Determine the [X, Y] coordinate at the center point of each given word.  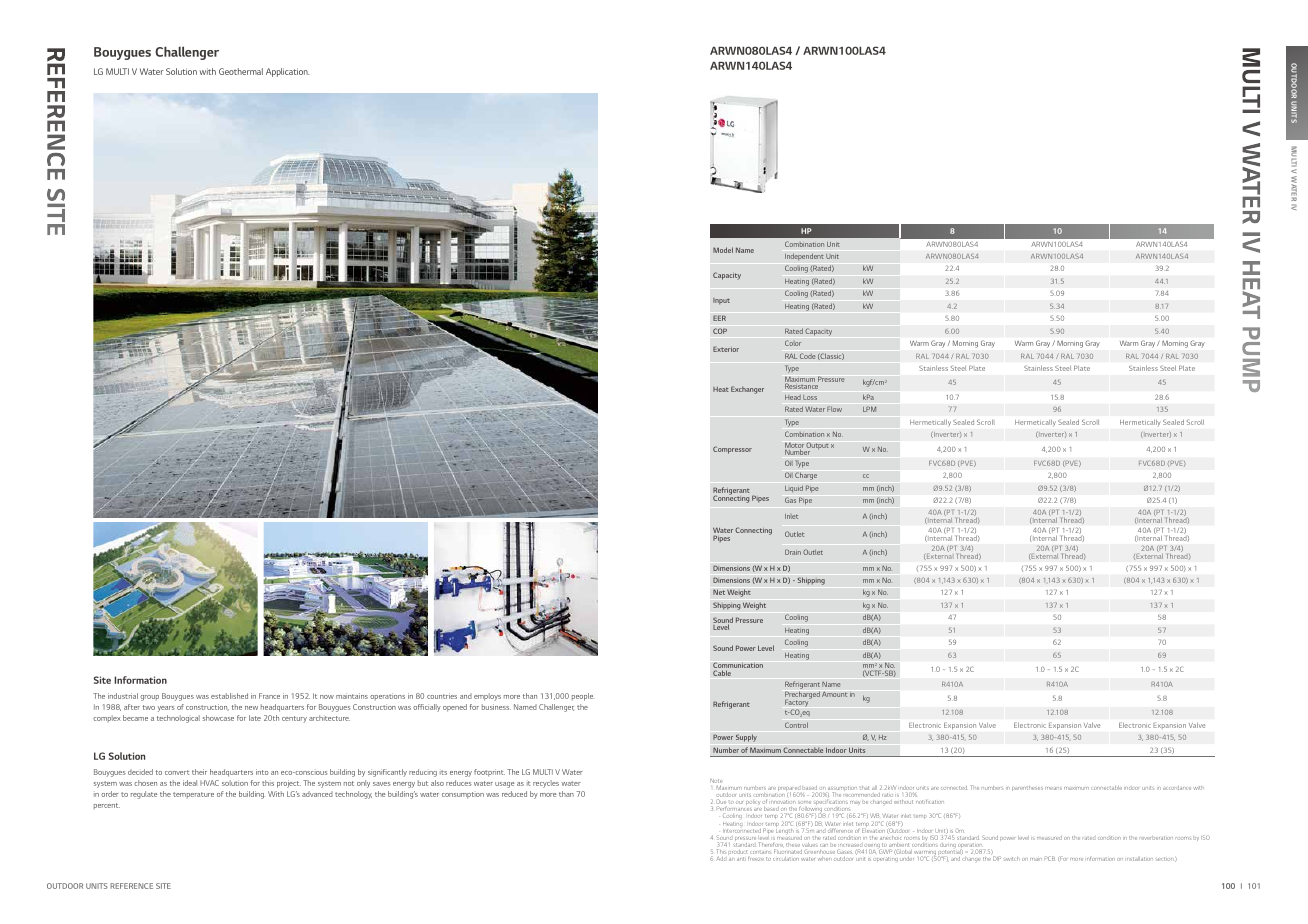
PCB [1050, 858]
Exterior [726, 349]
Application [287, 72]
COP [720, 331]
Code [808, 356]
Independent [804, 256]
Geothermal [241, 71]
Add [721, 859]
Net [719, 592]
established [229, 696]
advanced [317, 794]
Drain [793, 552]
